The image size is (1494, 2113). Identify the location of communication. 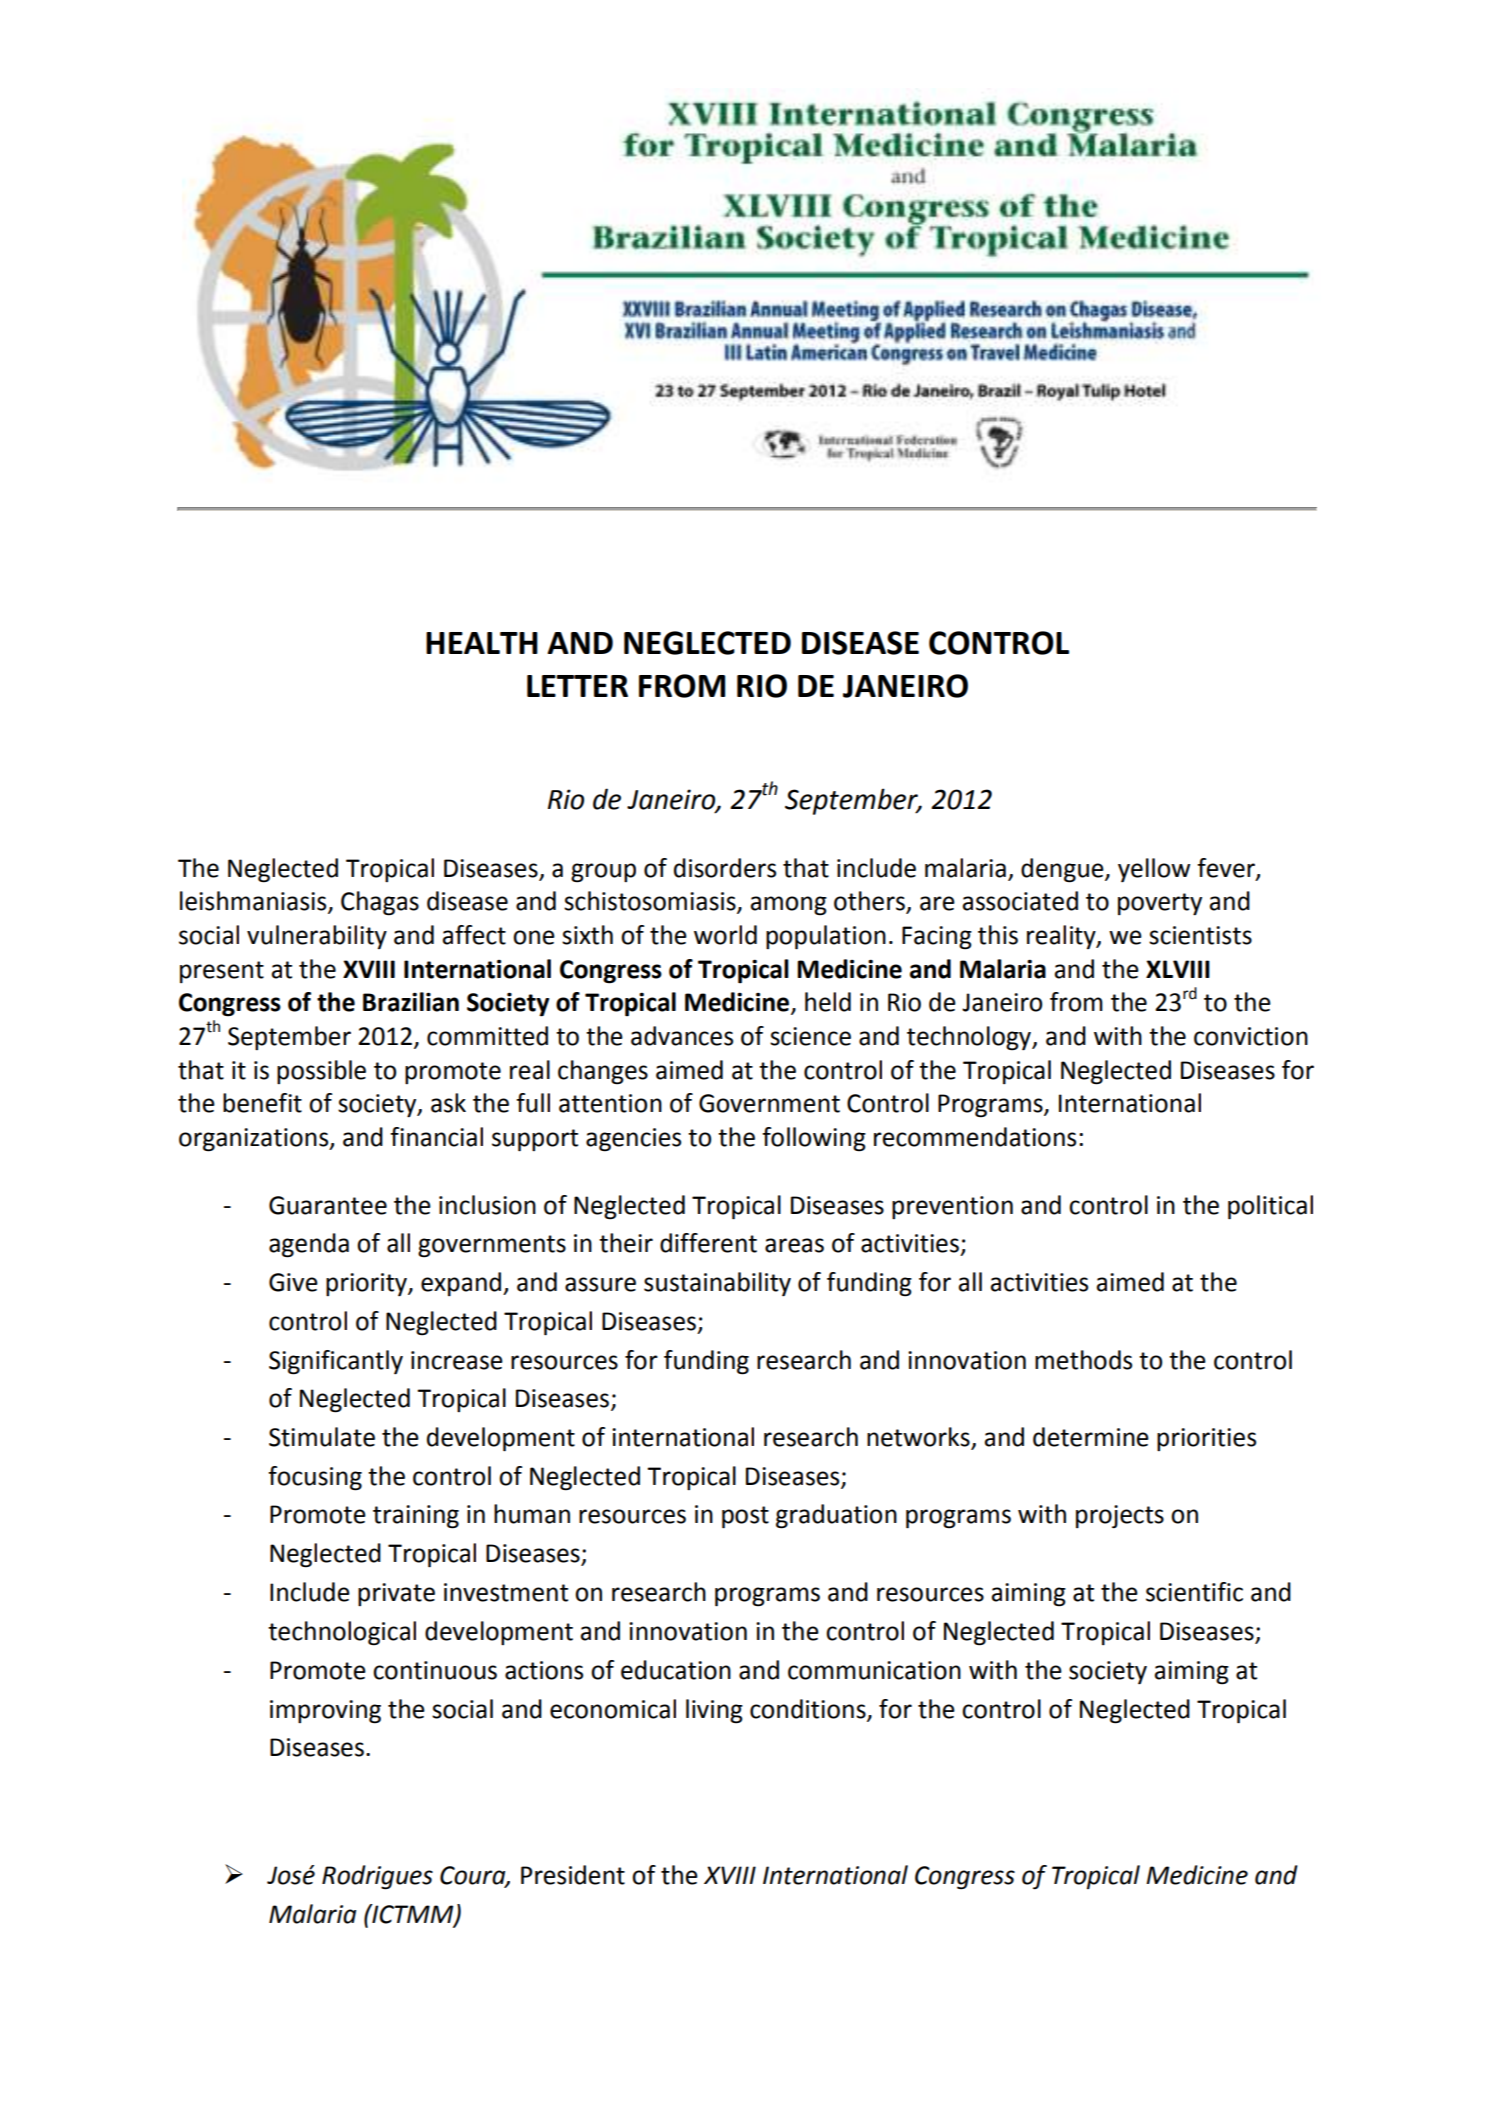
(874, 1670).
